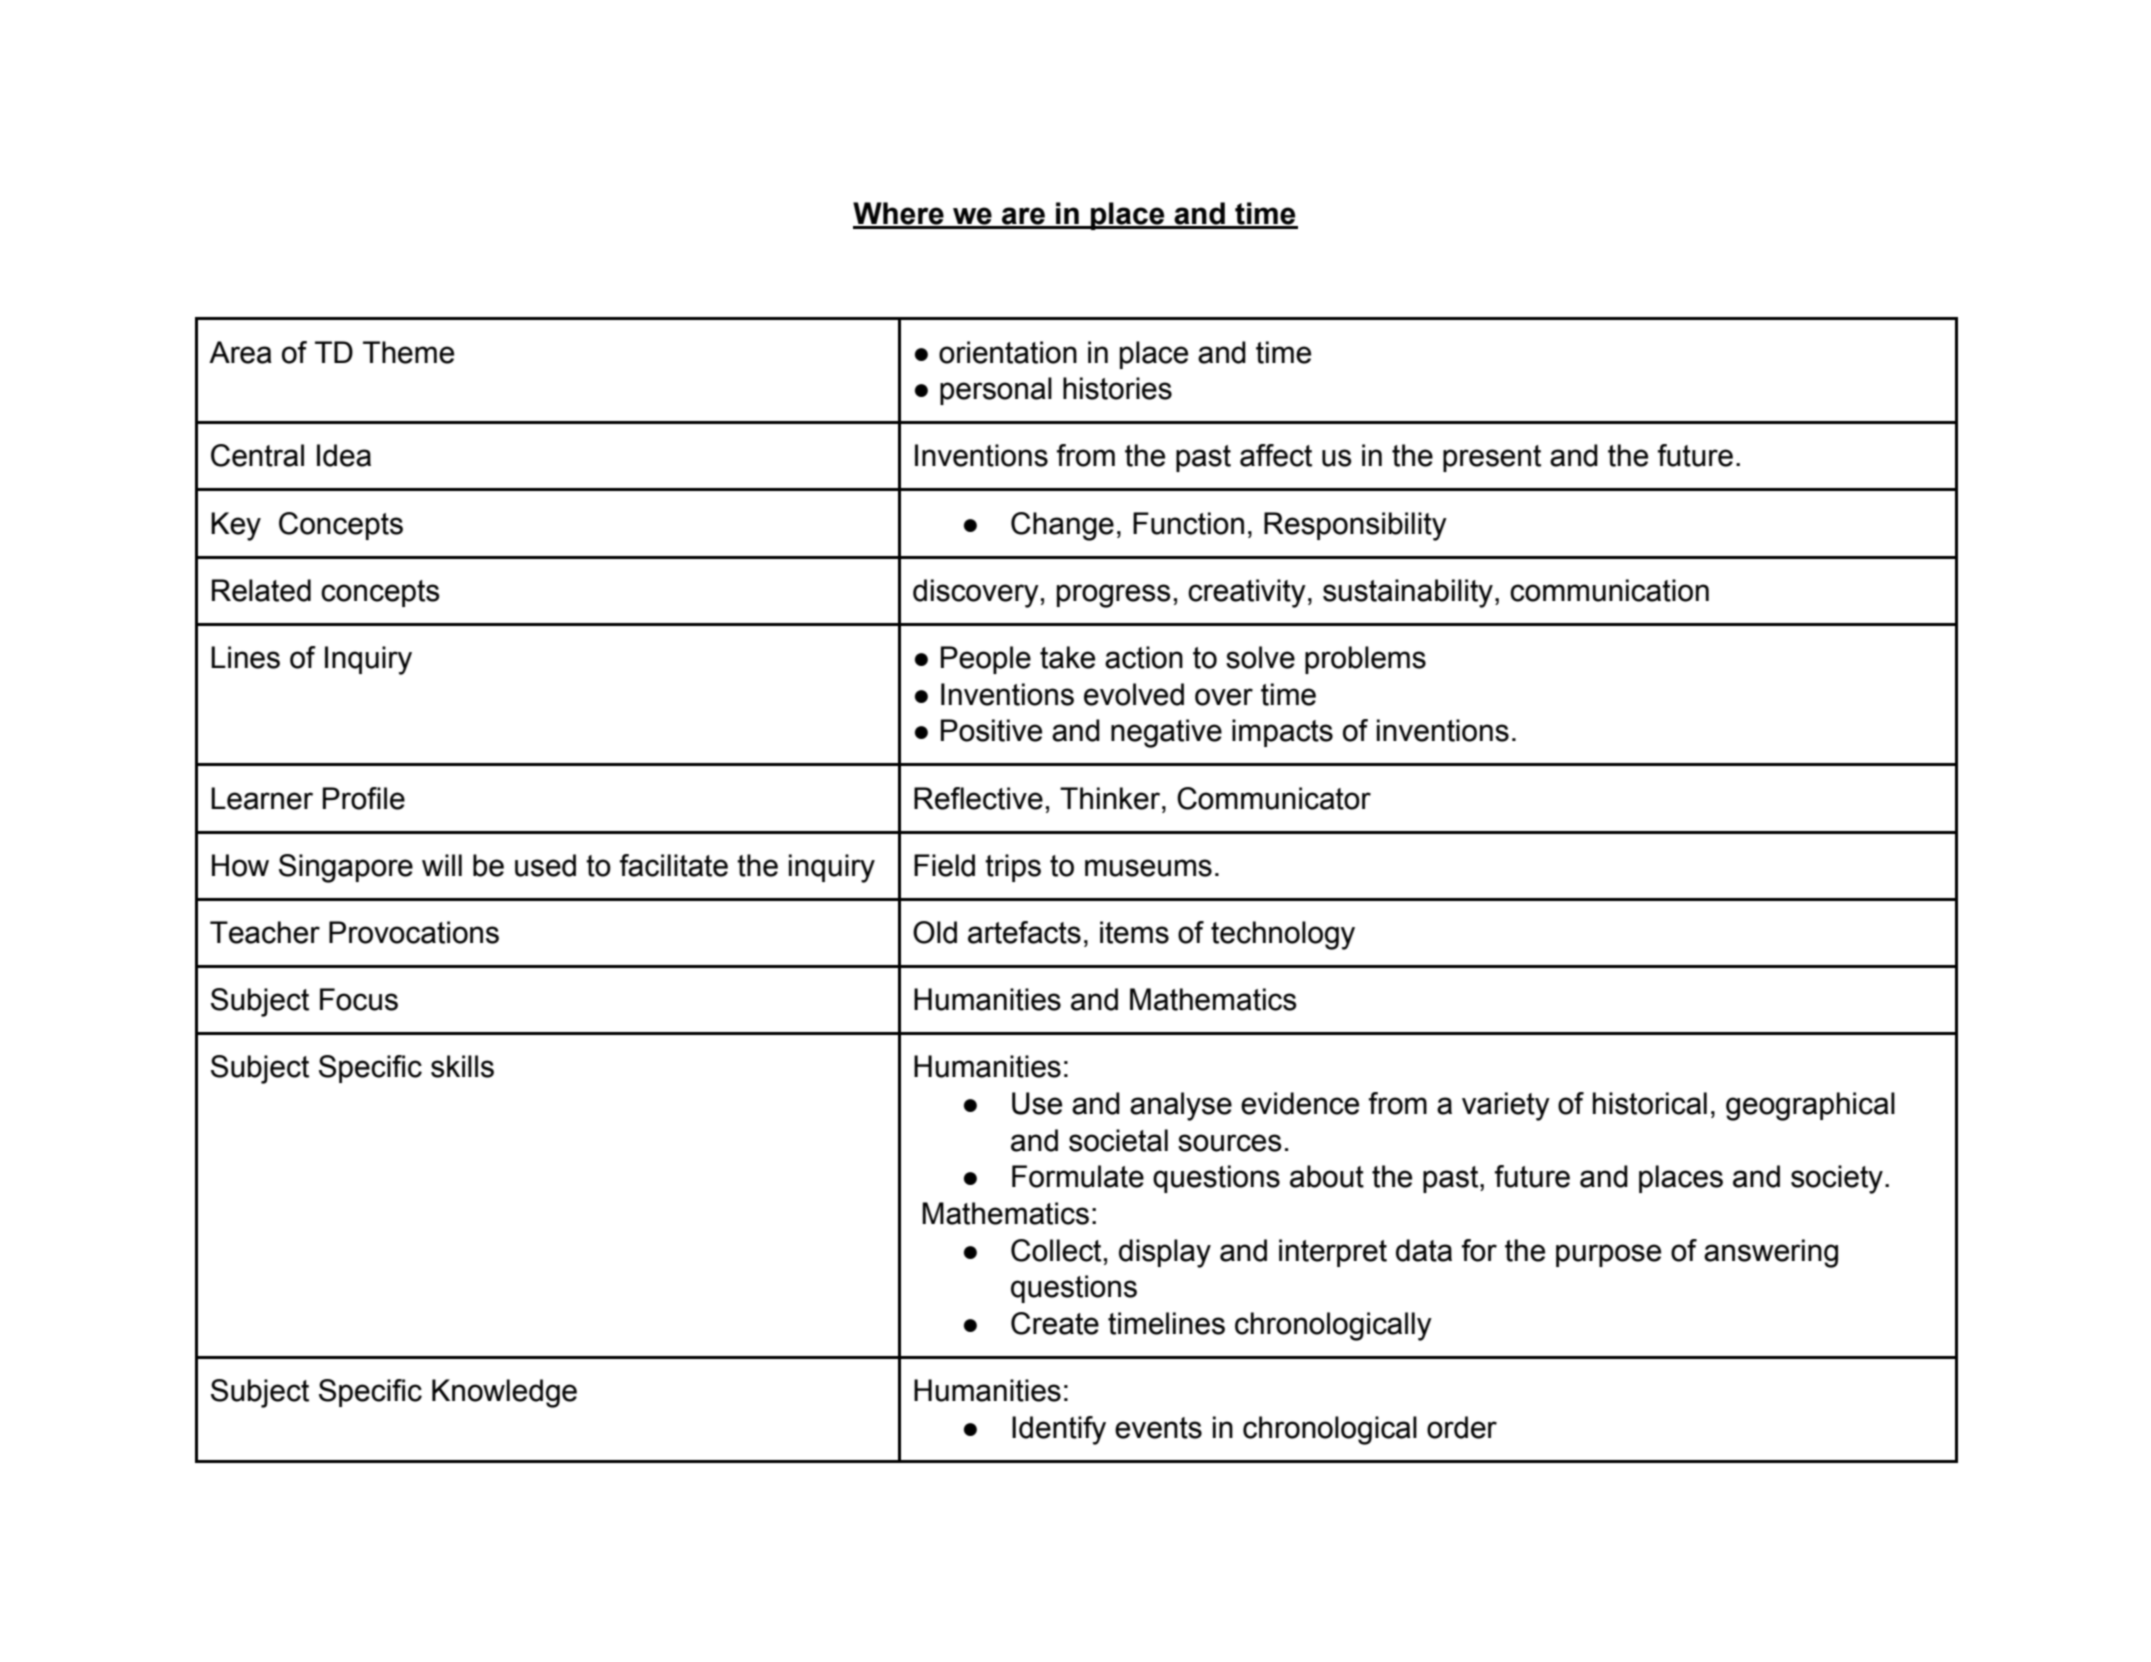  I want to click on societal, so click(1118, 1140).
